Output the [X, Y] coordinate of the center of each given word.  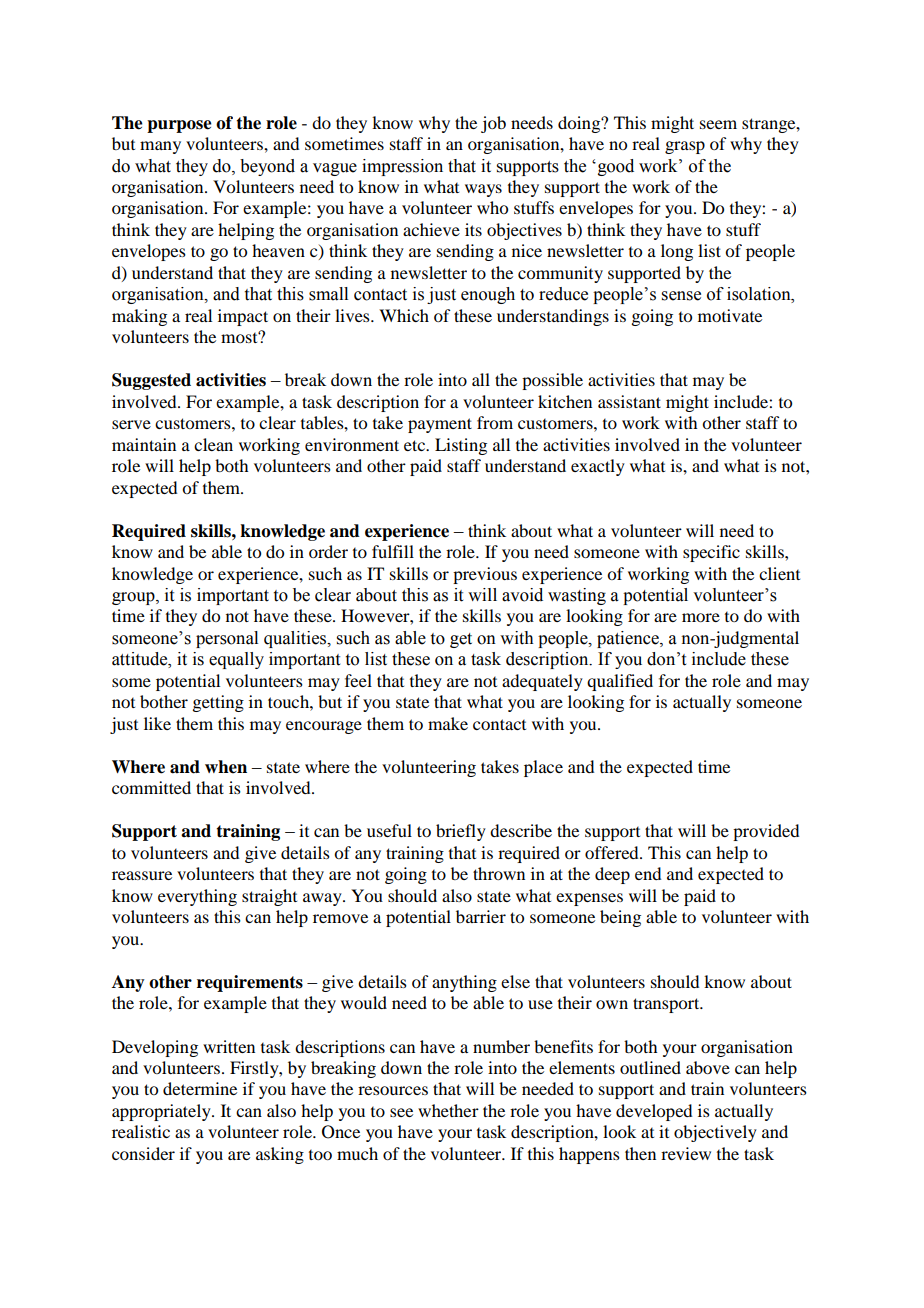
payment [440, 425]
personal [227, 639]
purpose [179, 126]
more [701, 617]
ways [483, 190]
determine [200, 1088]
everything [197, 897]
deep [612, 875]
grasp [685, 147]
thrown [499, 873]
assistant [629, 401]
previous [485, 575]
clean [213, 444]
